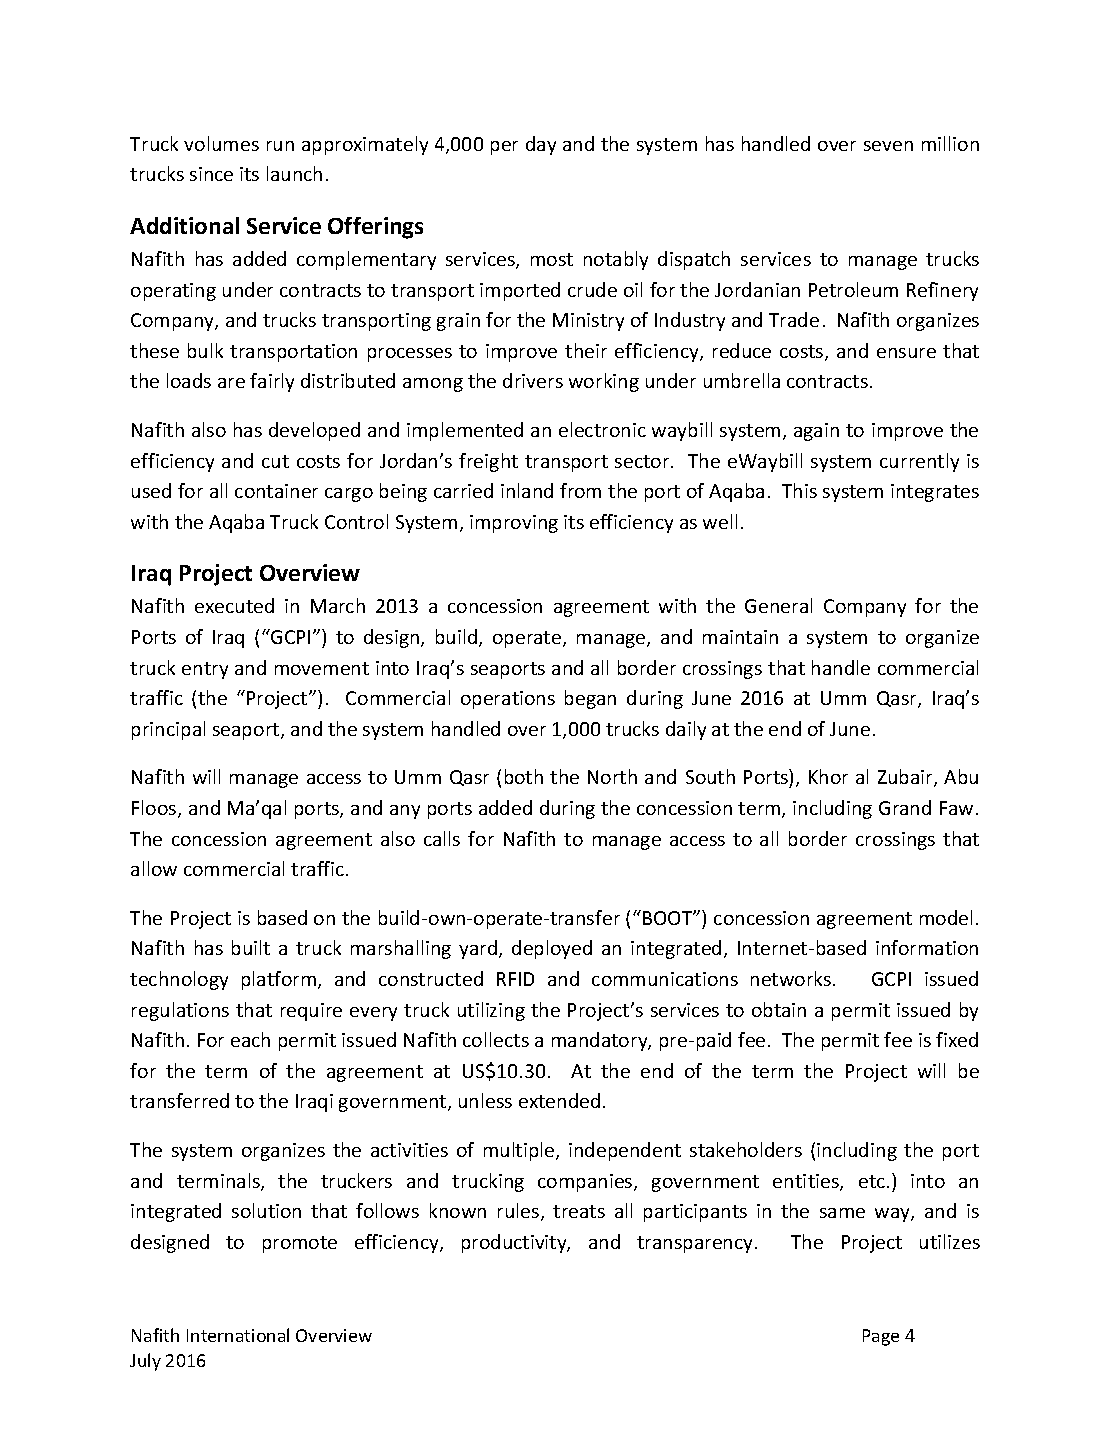 This image has height=1438, width=1111. Describe the element at coordinates (250, 1039) in the image. I see `each` at that location.
